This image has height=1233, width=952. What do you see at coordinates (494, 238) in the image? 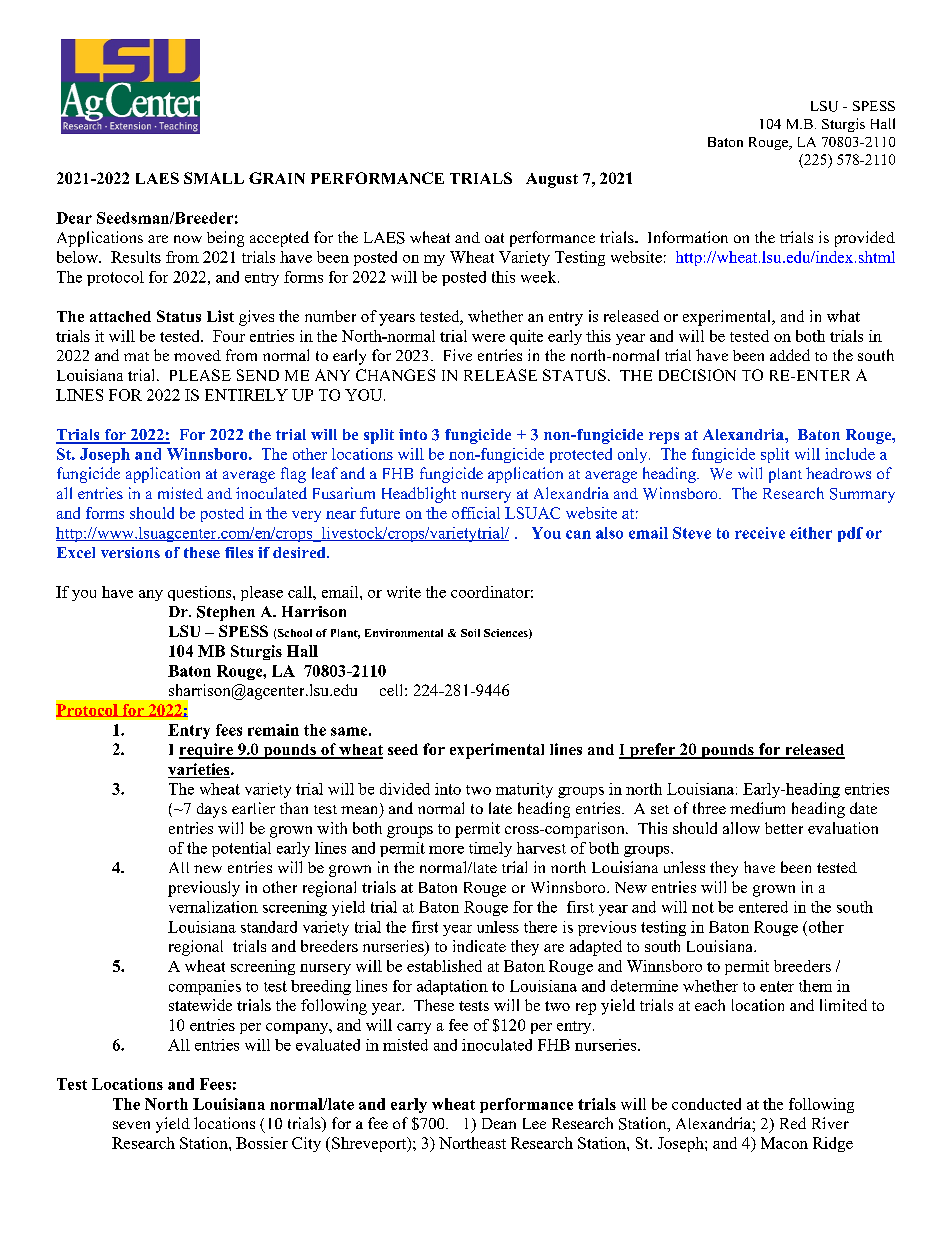
I see `oat` at bounding box center [494, 238].
